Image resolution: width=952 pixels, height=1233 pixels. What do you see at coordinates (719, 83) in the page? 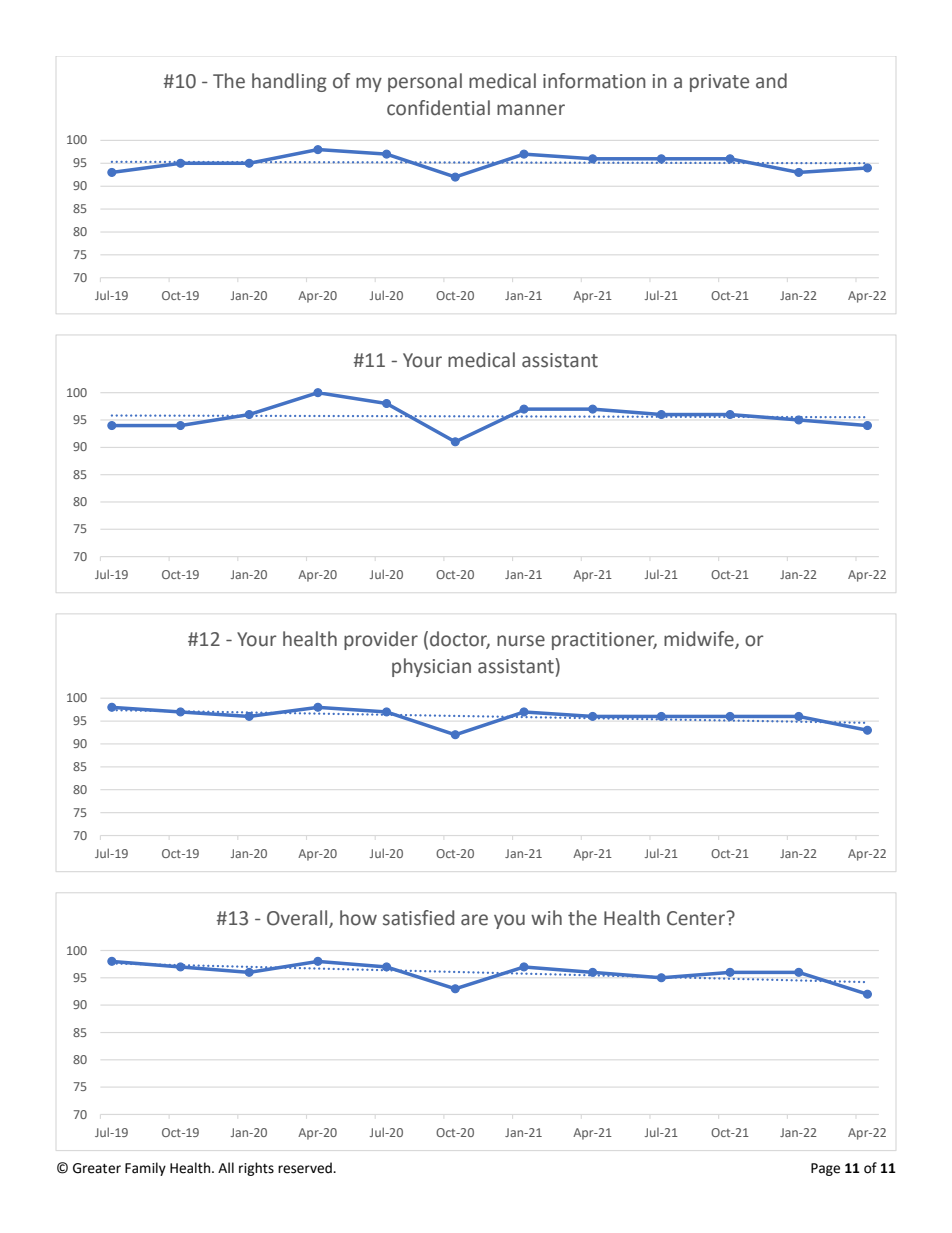
I see `private` at bounding box center [719, 83].
